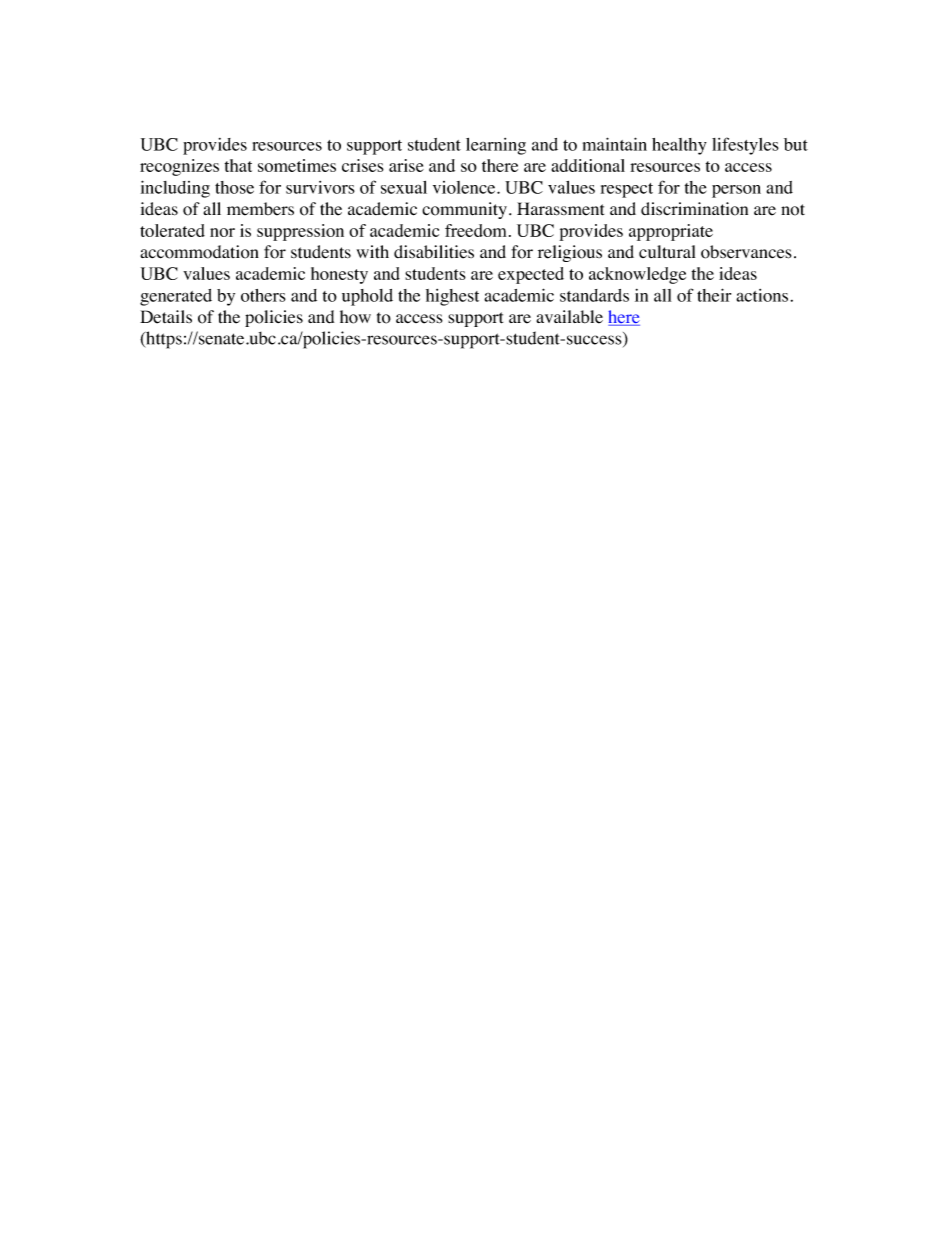 The width and height of the page is (952, 1233). What do you see at coordinates (736, 191) in the page?
I see `person` at bounding box center [736, 191].
